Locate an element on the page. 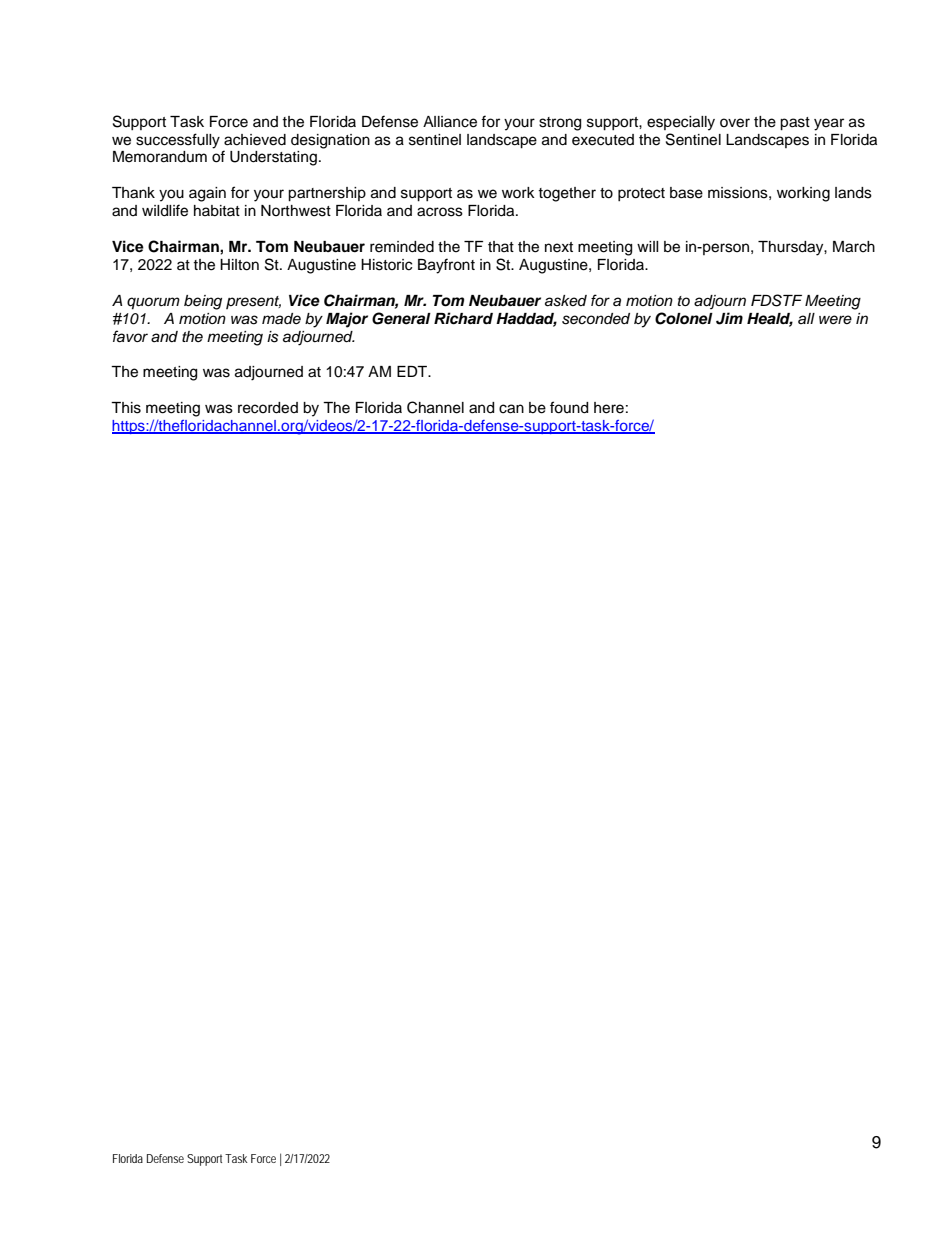 The image size is (952, 1233). Richard is located at coordinates (463, 318).
